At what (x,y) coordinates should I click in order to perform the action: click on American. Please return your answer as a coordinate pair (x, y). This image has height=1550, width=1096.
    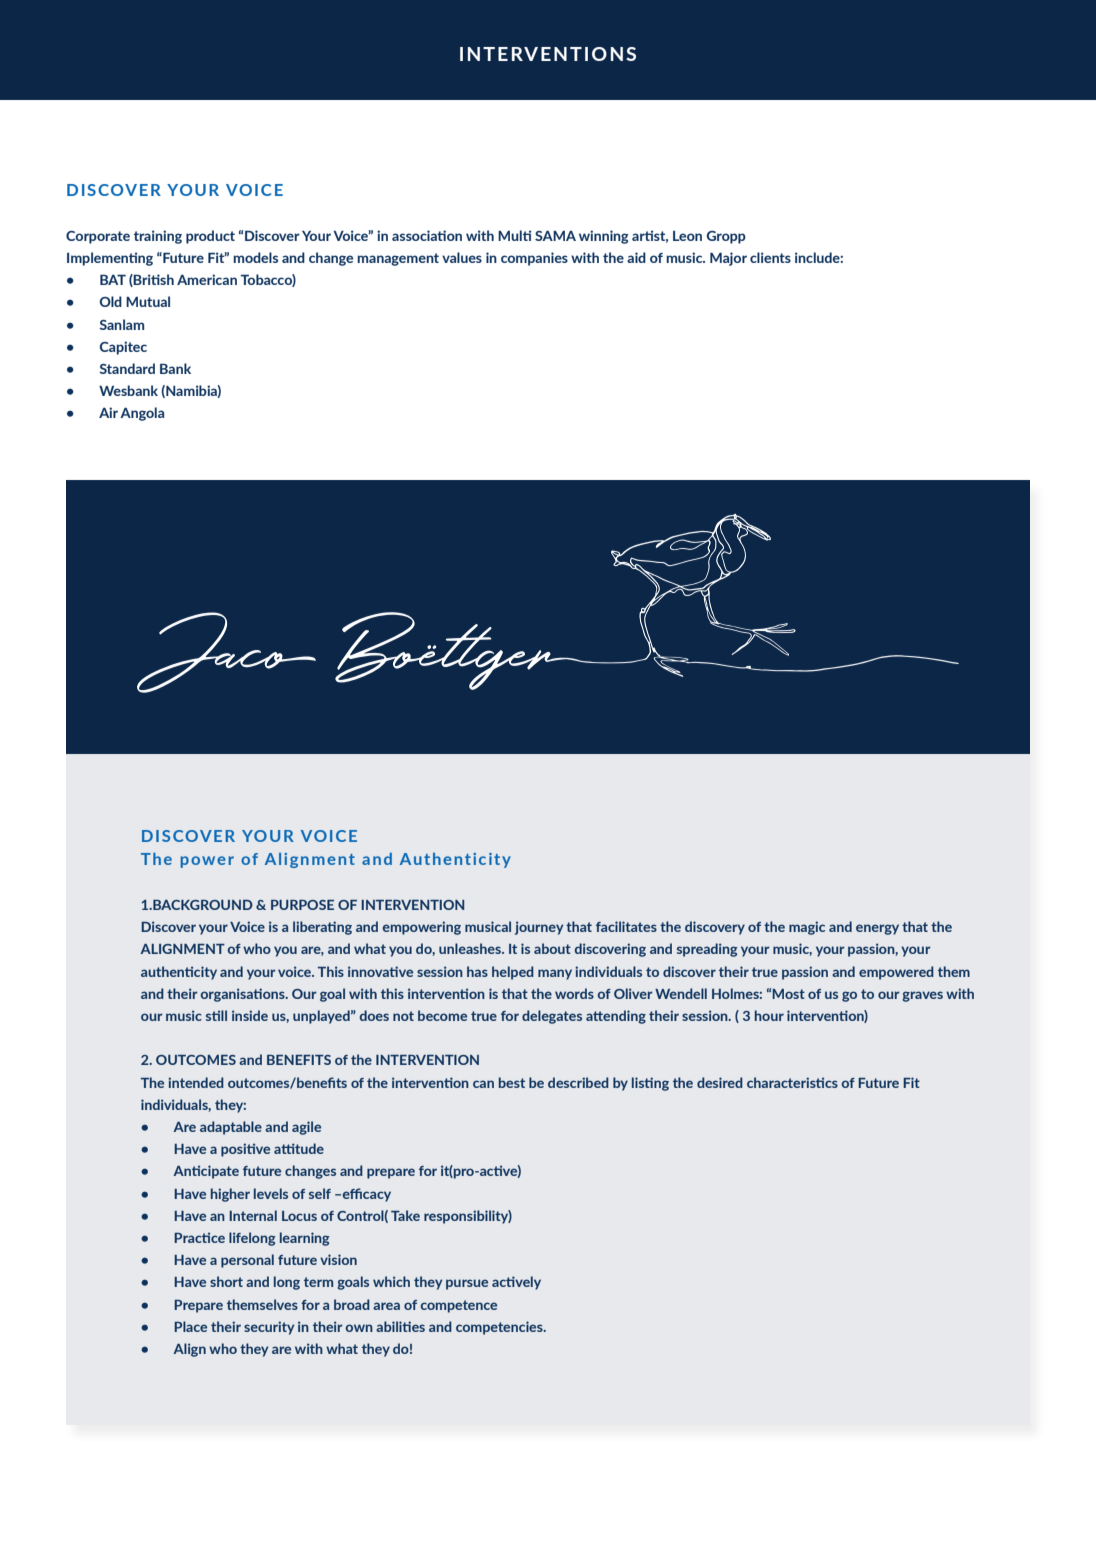
    Looking at the image, I should click on (207, 279).
